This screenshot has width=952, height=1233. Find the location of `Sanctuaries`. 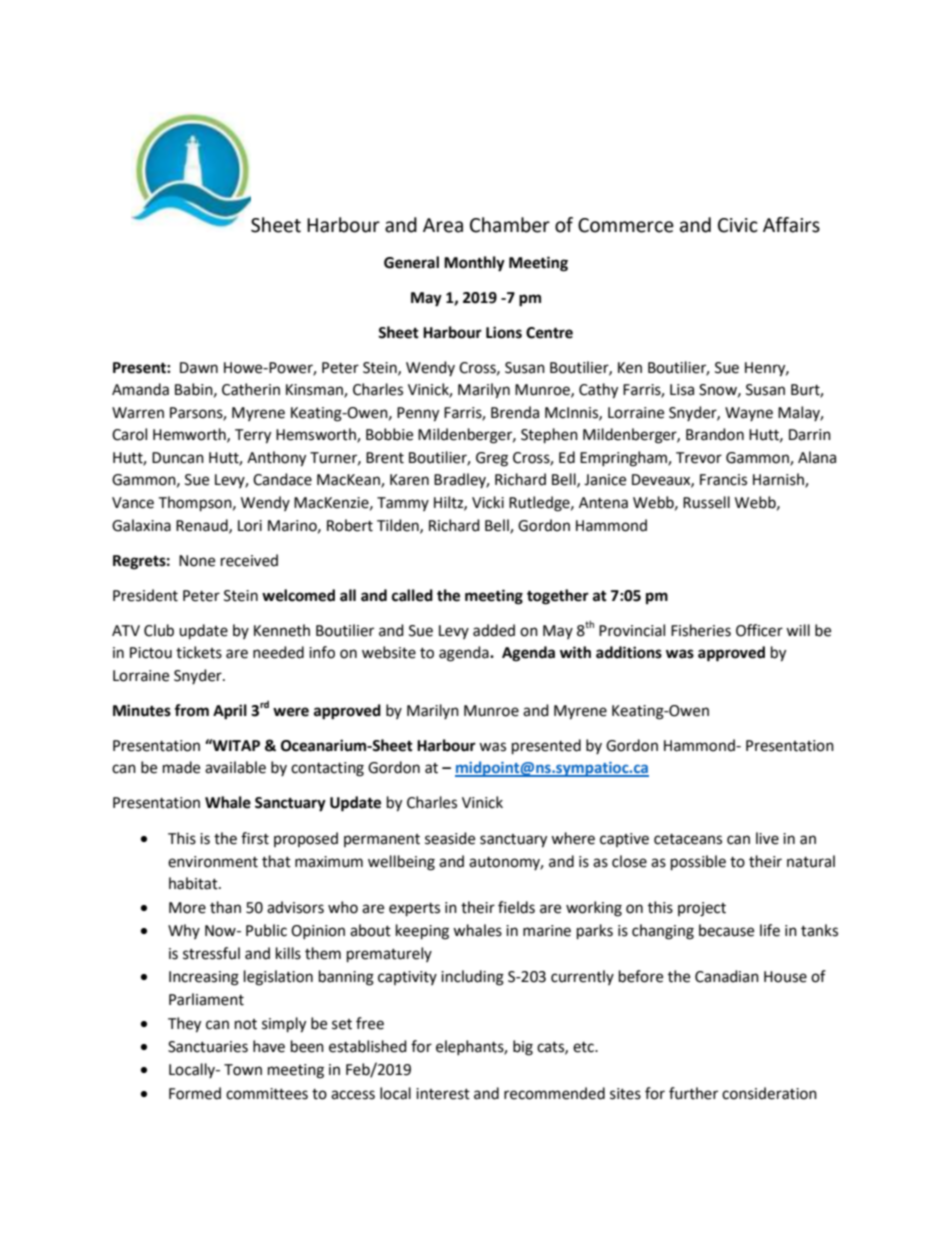

Sanctuaries is located at coordinates (208, 1047).
